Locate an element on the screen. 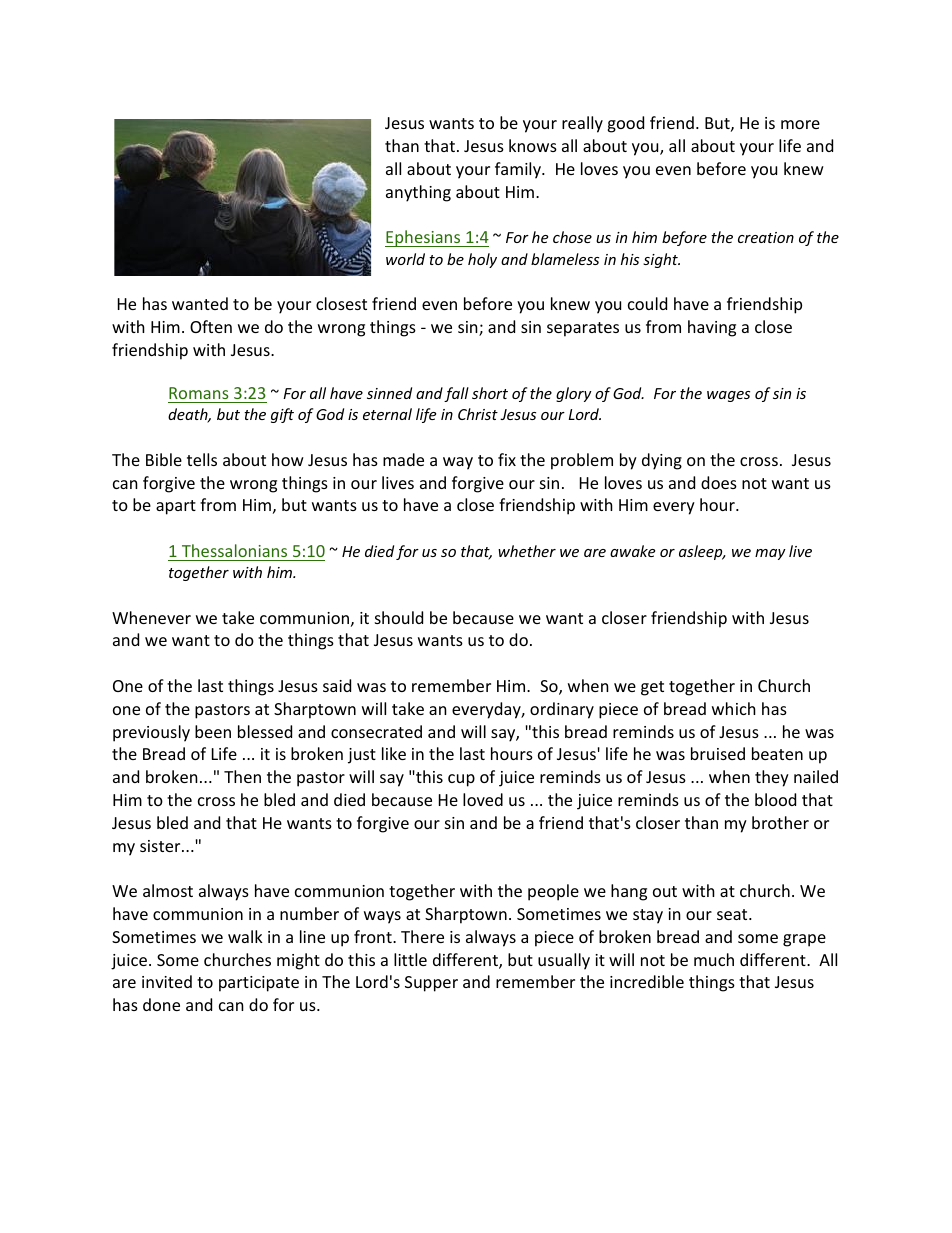 The height and width of the screenshot is (1233, 952). ordinary is located at coordinates (562, 710).
